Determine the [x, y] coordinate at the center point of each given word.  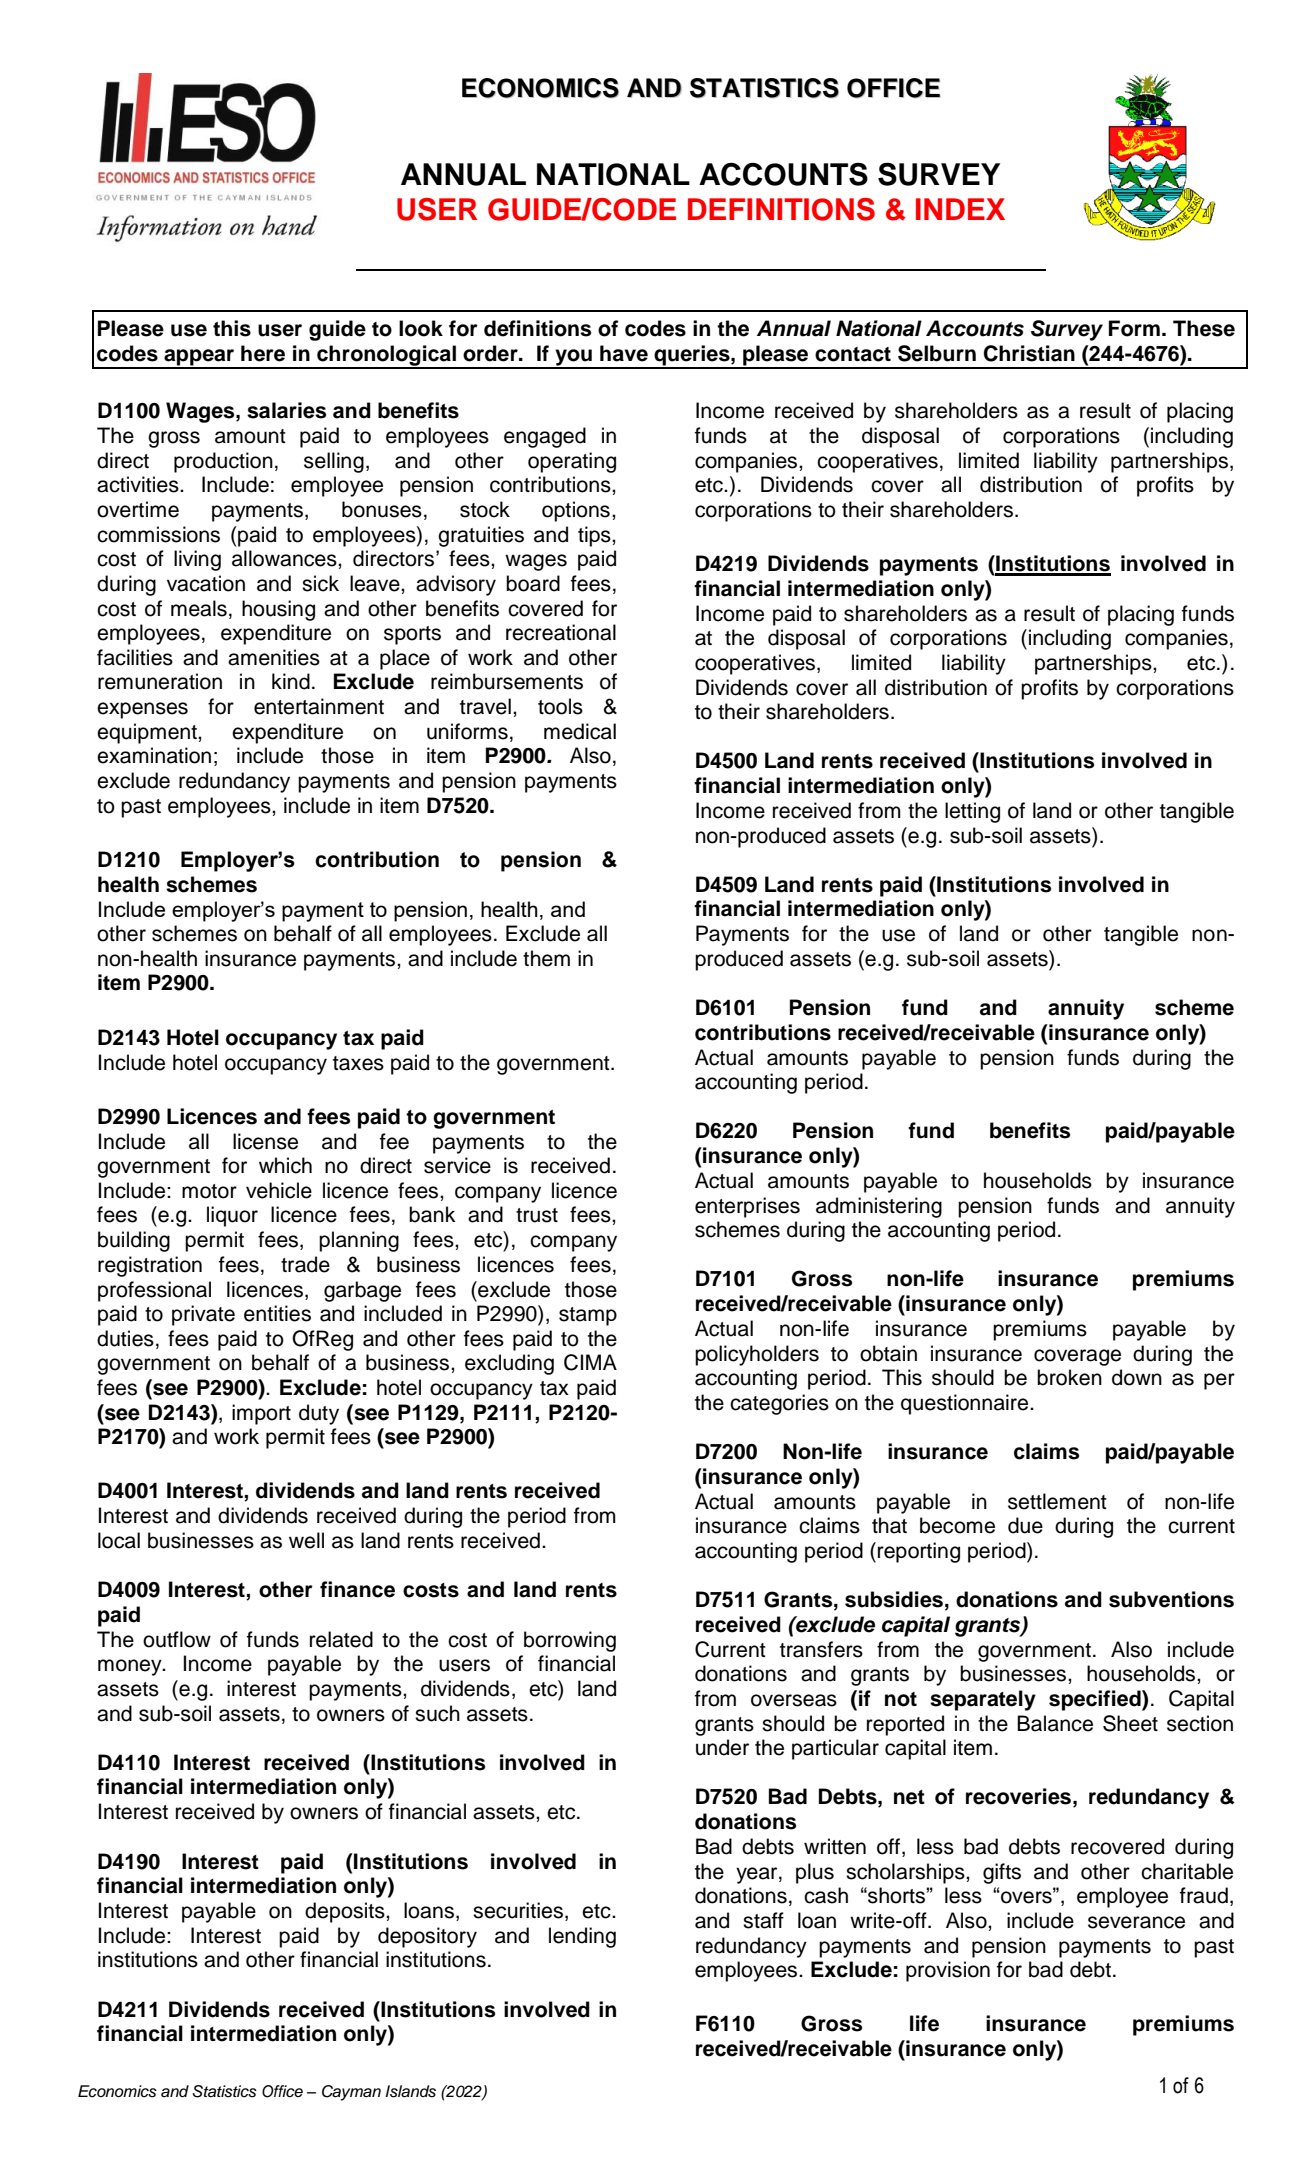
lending [582, 1937]
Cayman [351, 2093]
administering [879, 1207]
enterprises [747, 1207]
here [263, 353]
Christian [1029, 353]
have [624, 353]
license [265, 1141]
